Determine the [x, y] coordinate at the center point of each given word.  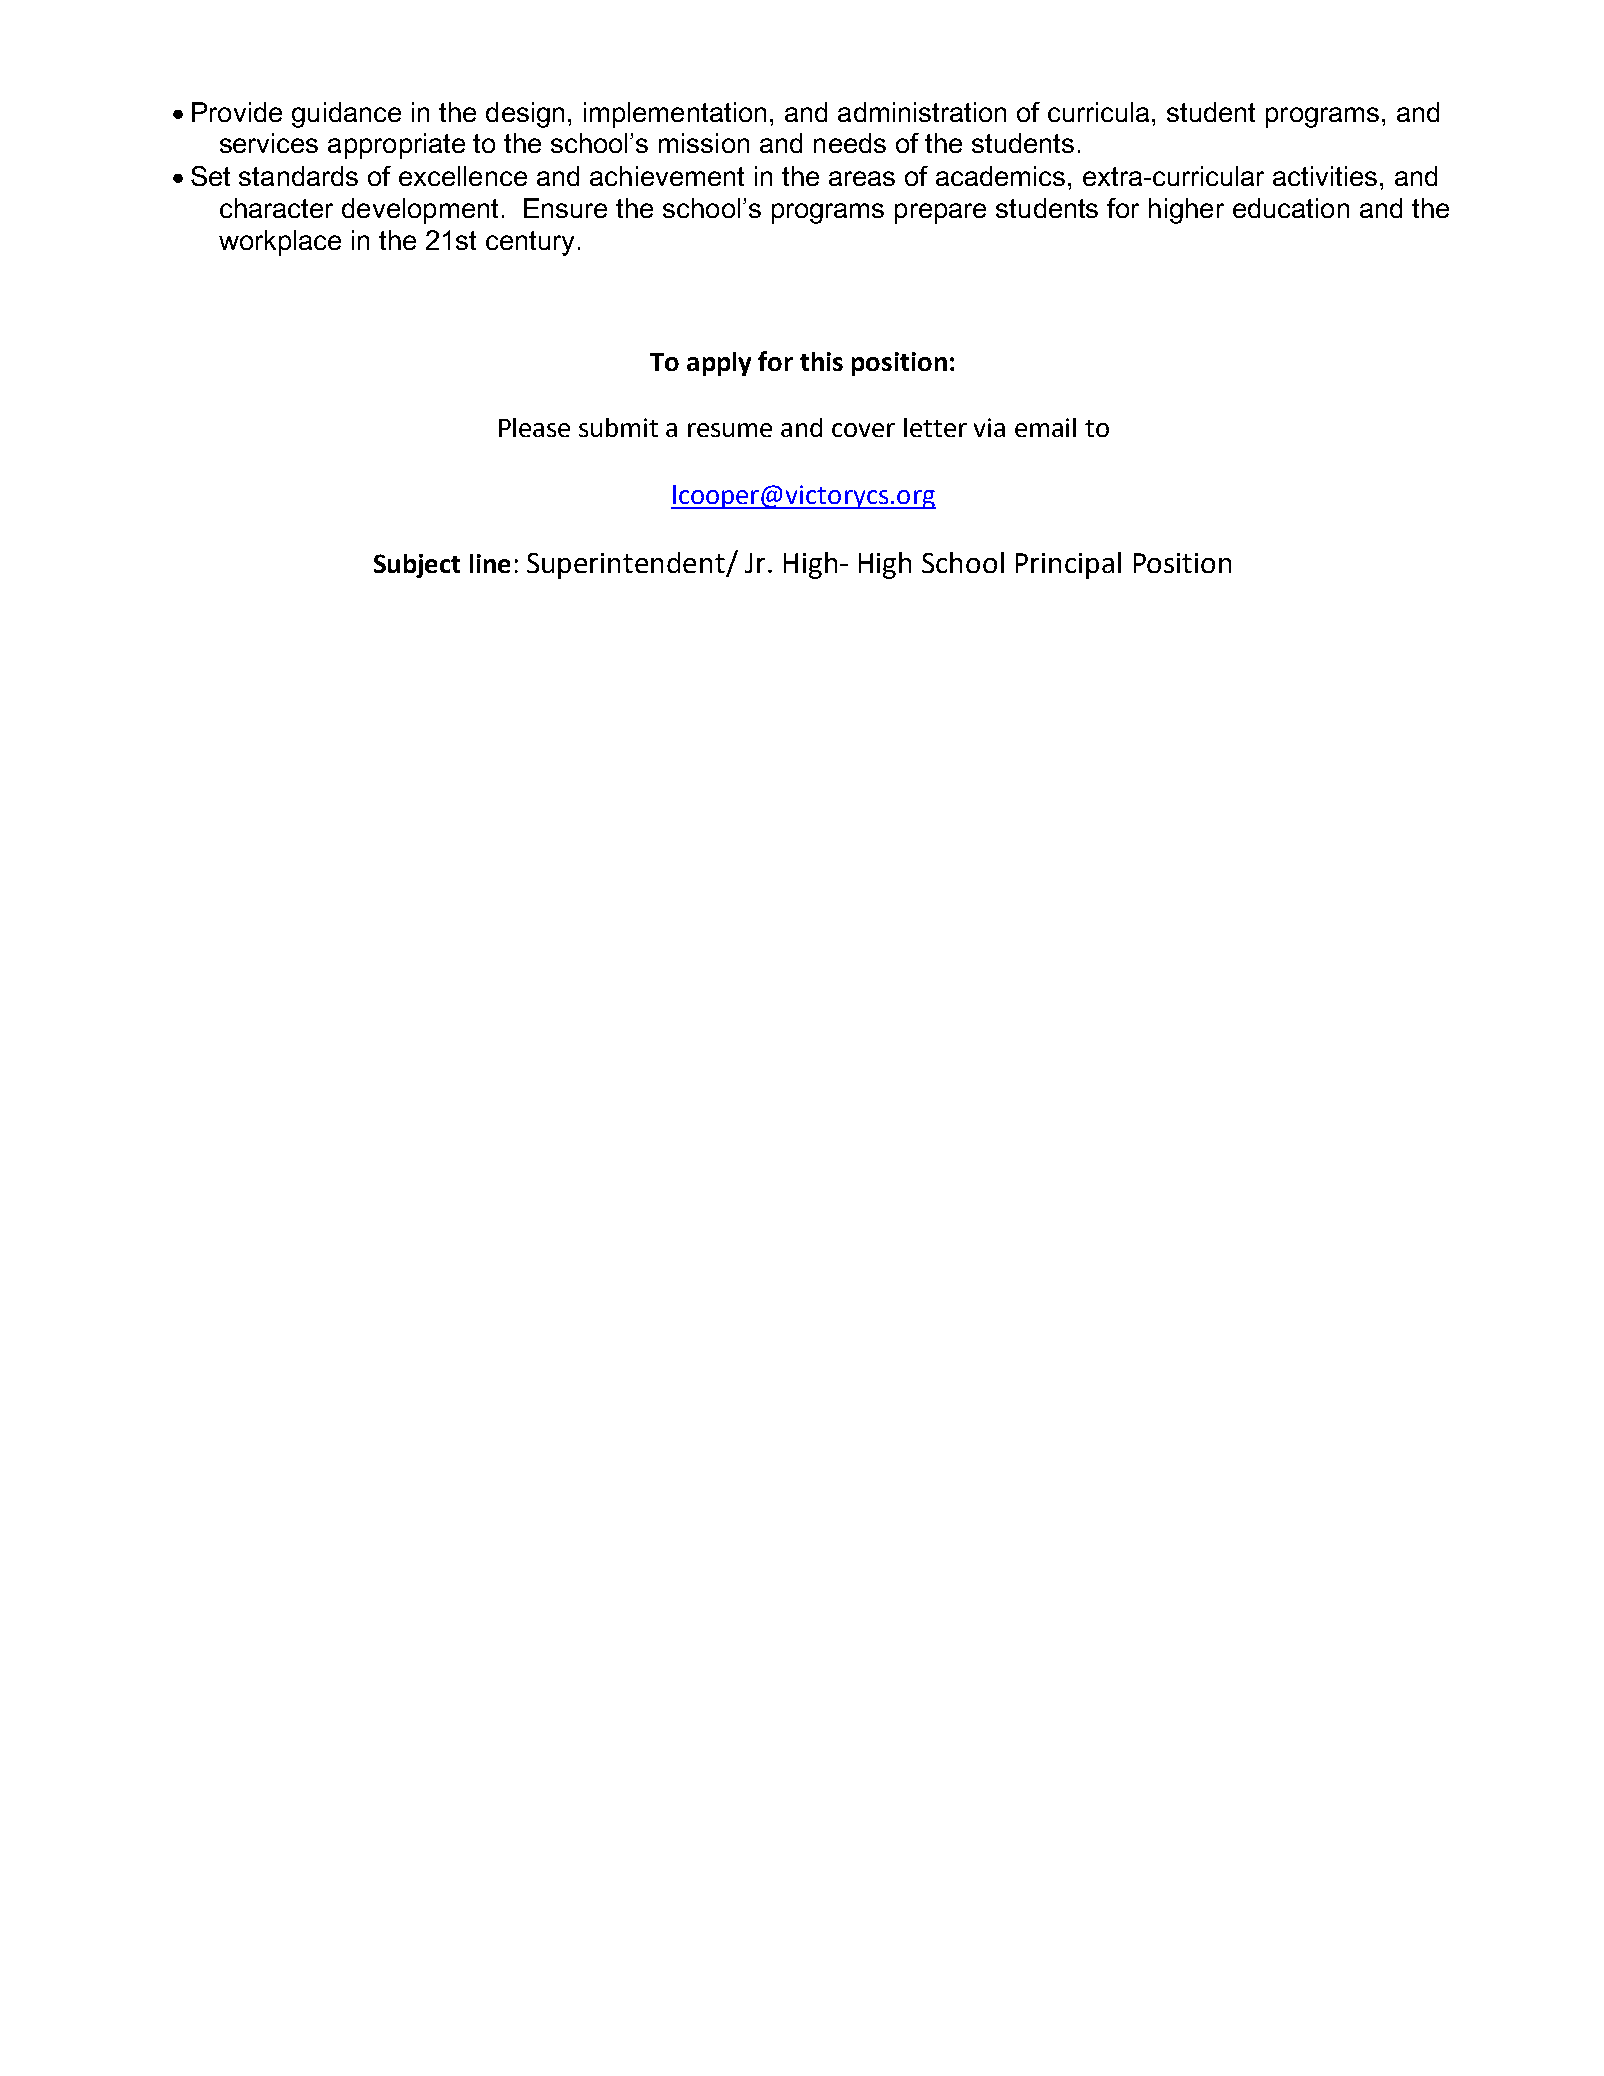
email [1045, 427]
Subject [417, 566]
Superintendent [627, 565]
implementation [675, 115]
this [821, 361]
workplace [280, 243]
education [1291, 208]
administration [922, 112]
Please [534, 427]
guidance [346, 115]
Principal [1068, 565]
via [989, 427]
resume [730, 430]
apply [719, 364]
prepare [940, 213]
